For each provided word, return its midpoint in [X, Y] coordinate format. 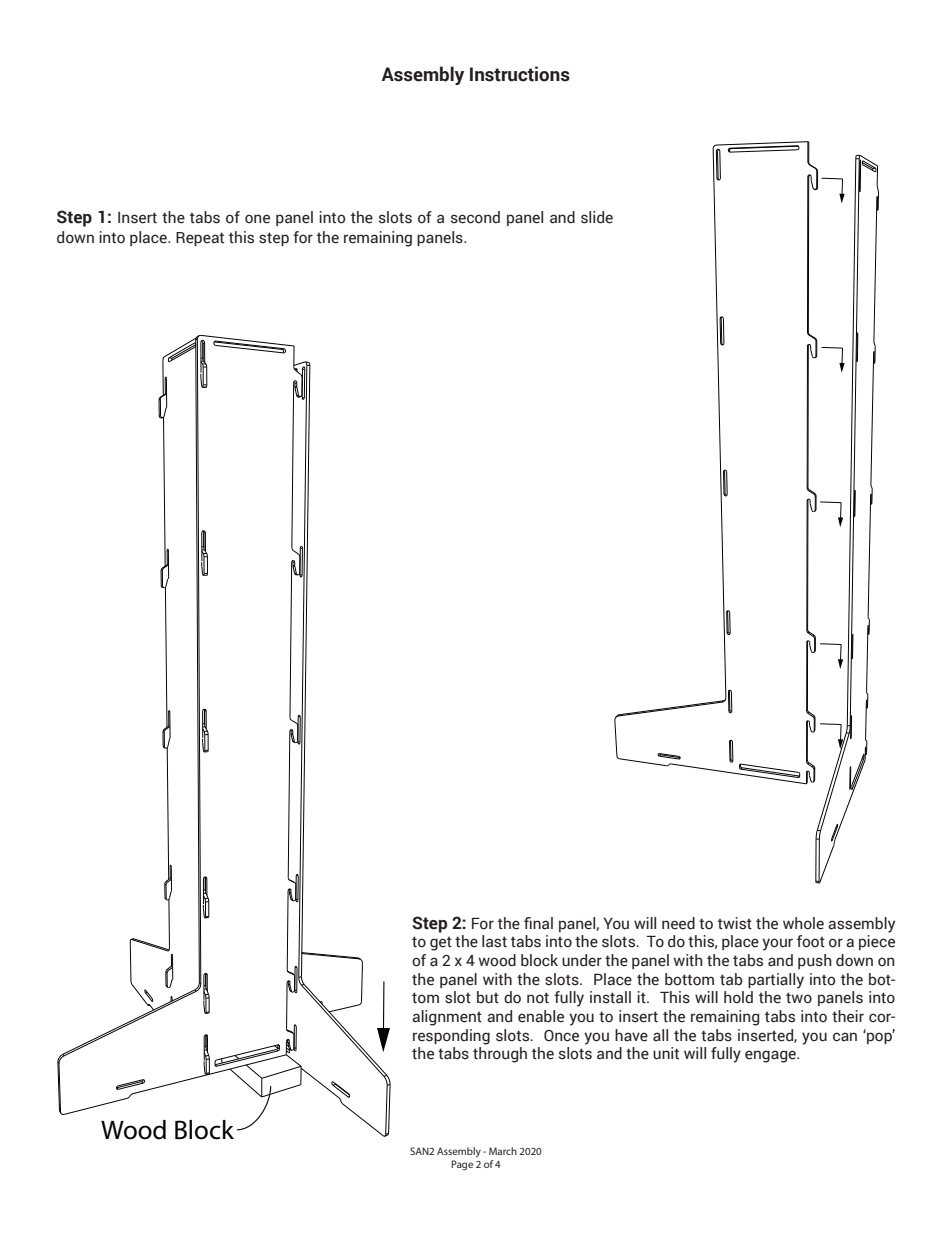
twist [735, 923]
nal [543, 923]
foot [811, 941]
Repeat [200, 239]
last [494, 941]
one [257, 219]
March [503, 1151]
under [582, 960]
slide [597, 217]
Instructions [520, 74]
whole [803, 923]
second [475, 217]
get [441, 944]
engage [771, 1056]
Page [462, 1165]
